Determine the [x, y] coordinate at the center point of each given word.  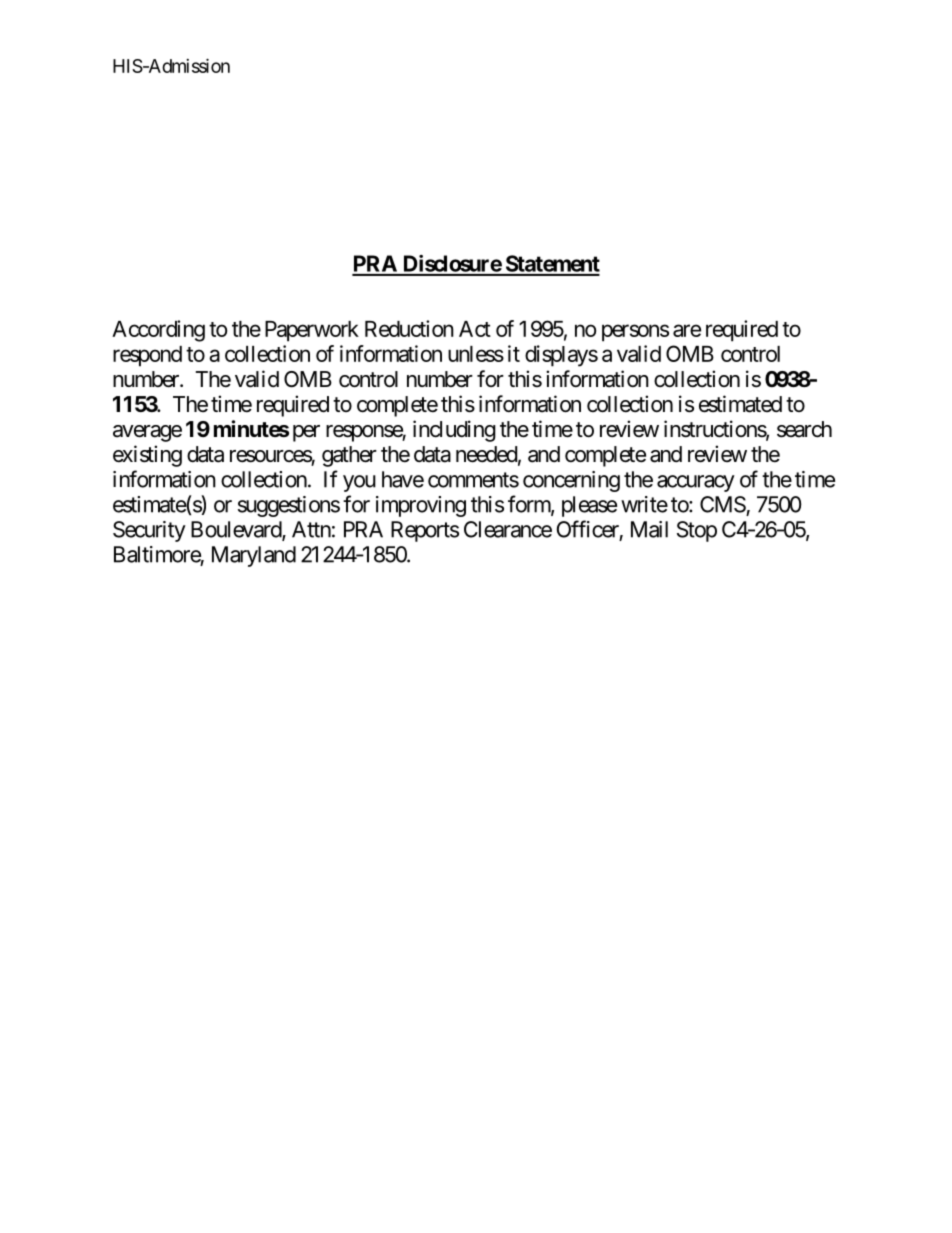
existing [147, 456]
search [804, 429]
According [158, 331]
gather [349, 456]
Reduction [409, 328]
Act [475, 329]
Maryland [254, 556]
